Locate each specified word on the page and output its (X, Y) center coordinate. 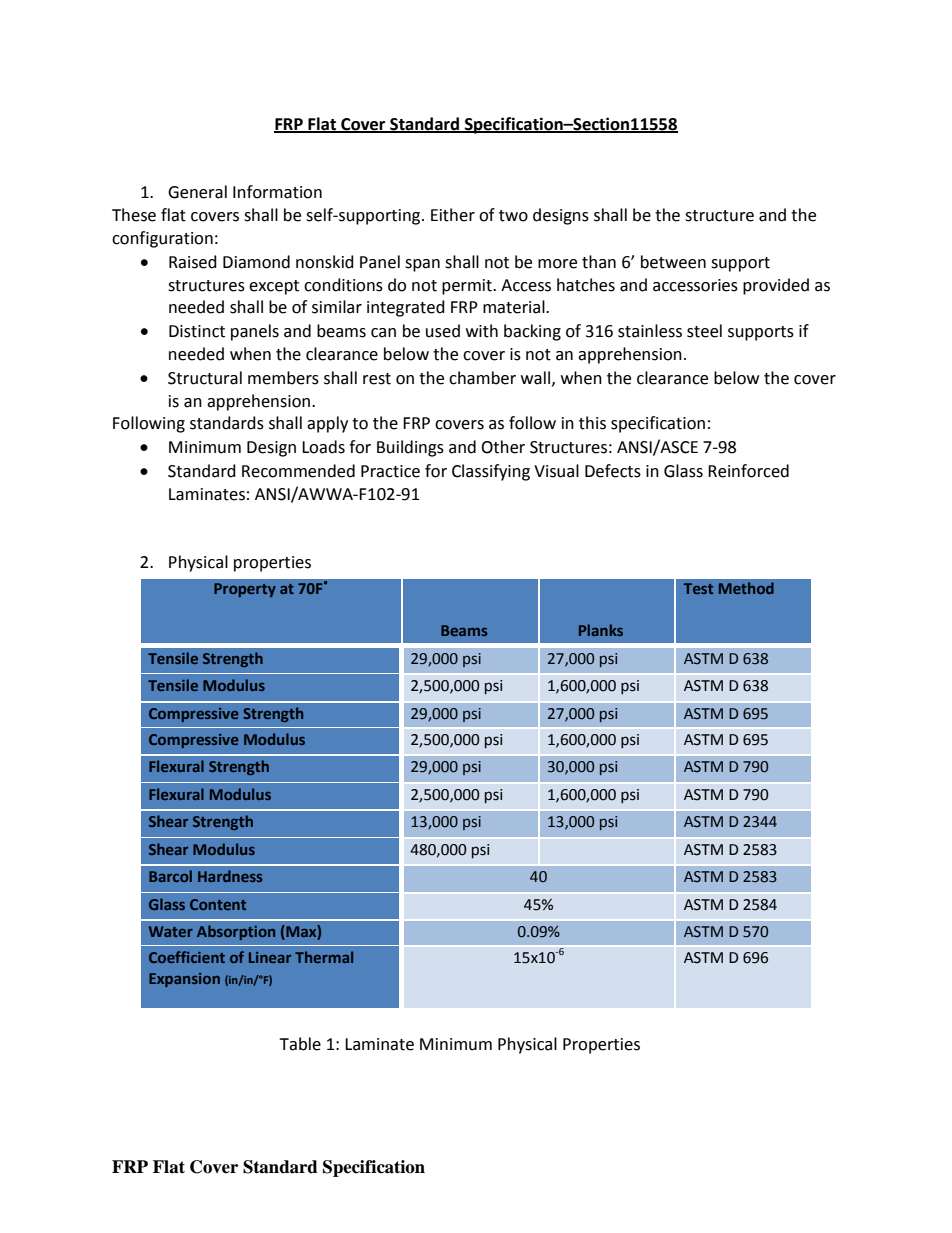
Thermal (324, 957)
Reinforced (748, 471)
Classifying (491, 472)
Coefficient (187, 957)
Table (300, 1044)
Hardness (230, 876)
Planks (601, 630)
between (673, 262)
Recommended (298, 471)
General (197, 192)
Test (698, 588)
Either (453, 215)
